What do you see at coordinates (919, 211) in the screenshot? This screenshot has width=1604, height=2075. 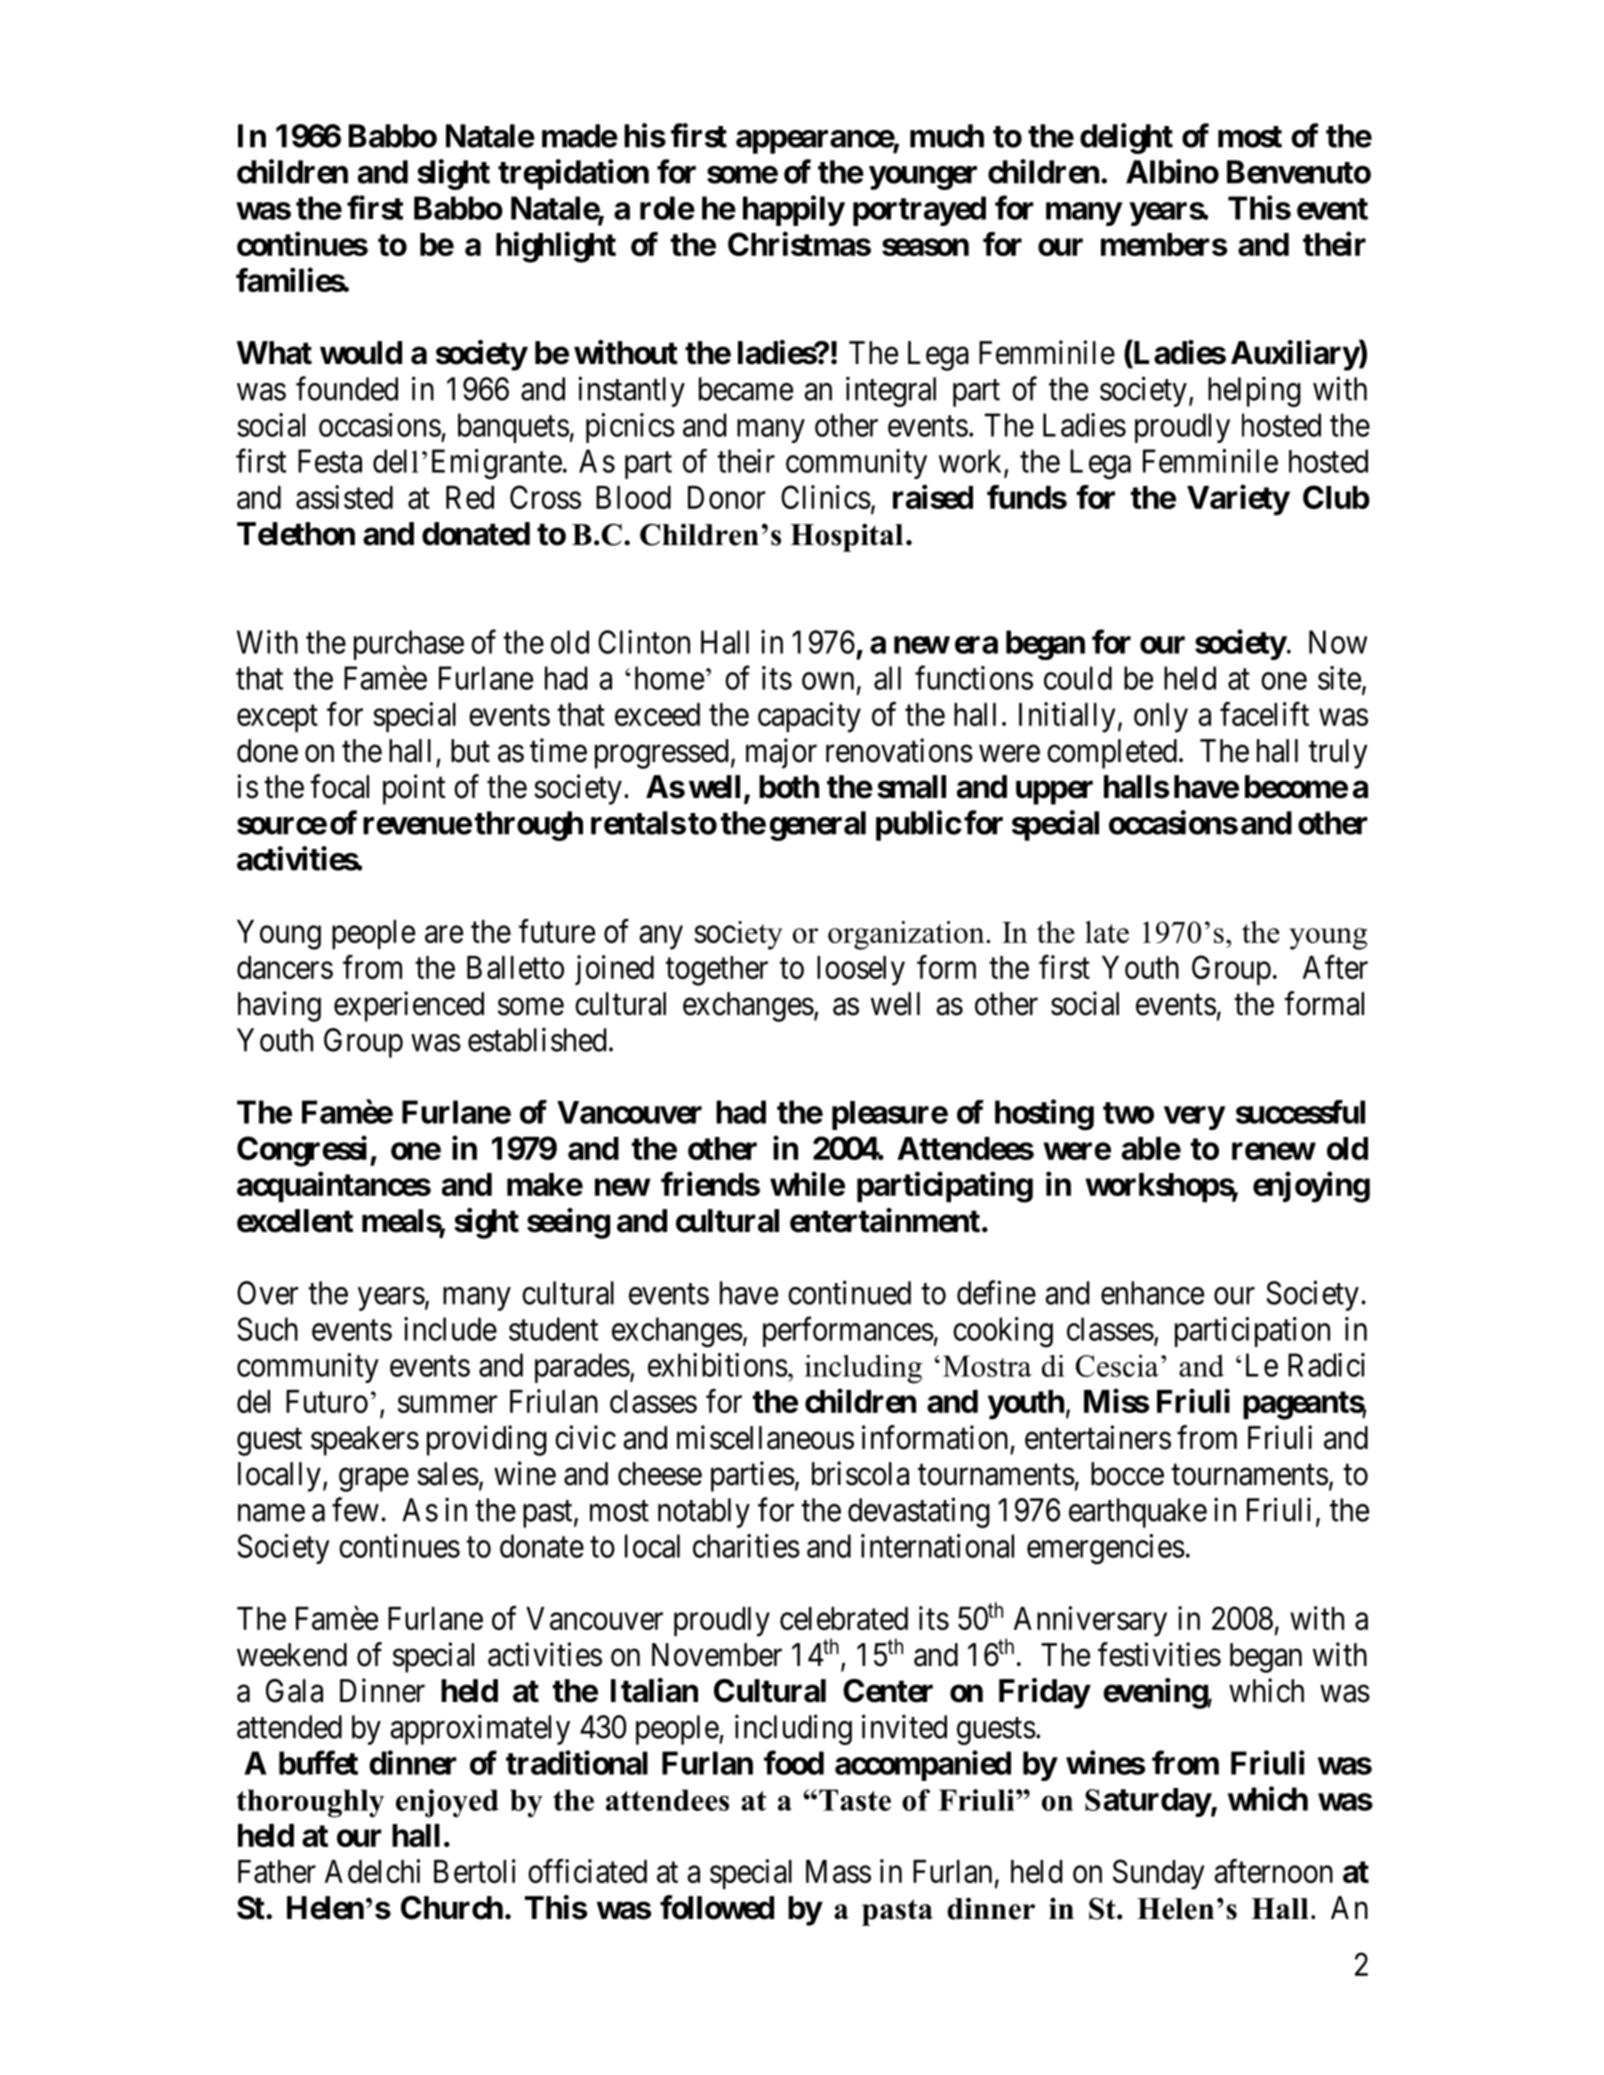 I see `portrayed` at bounding box center [919, 211].
